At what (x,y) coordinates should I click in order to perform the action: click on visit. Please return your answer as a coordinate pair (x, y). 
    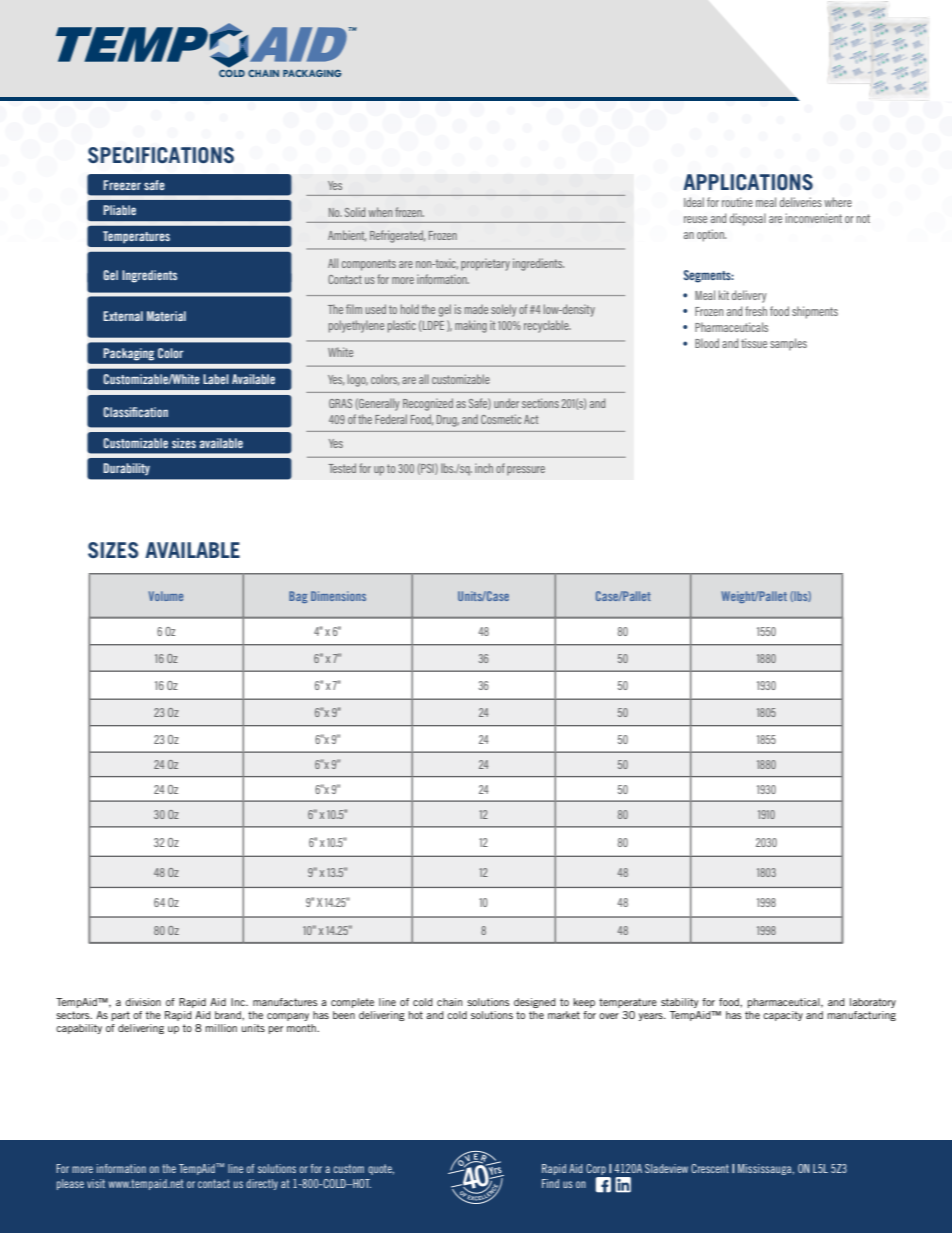
    Looking at the image, I should click on (96, 1183).
